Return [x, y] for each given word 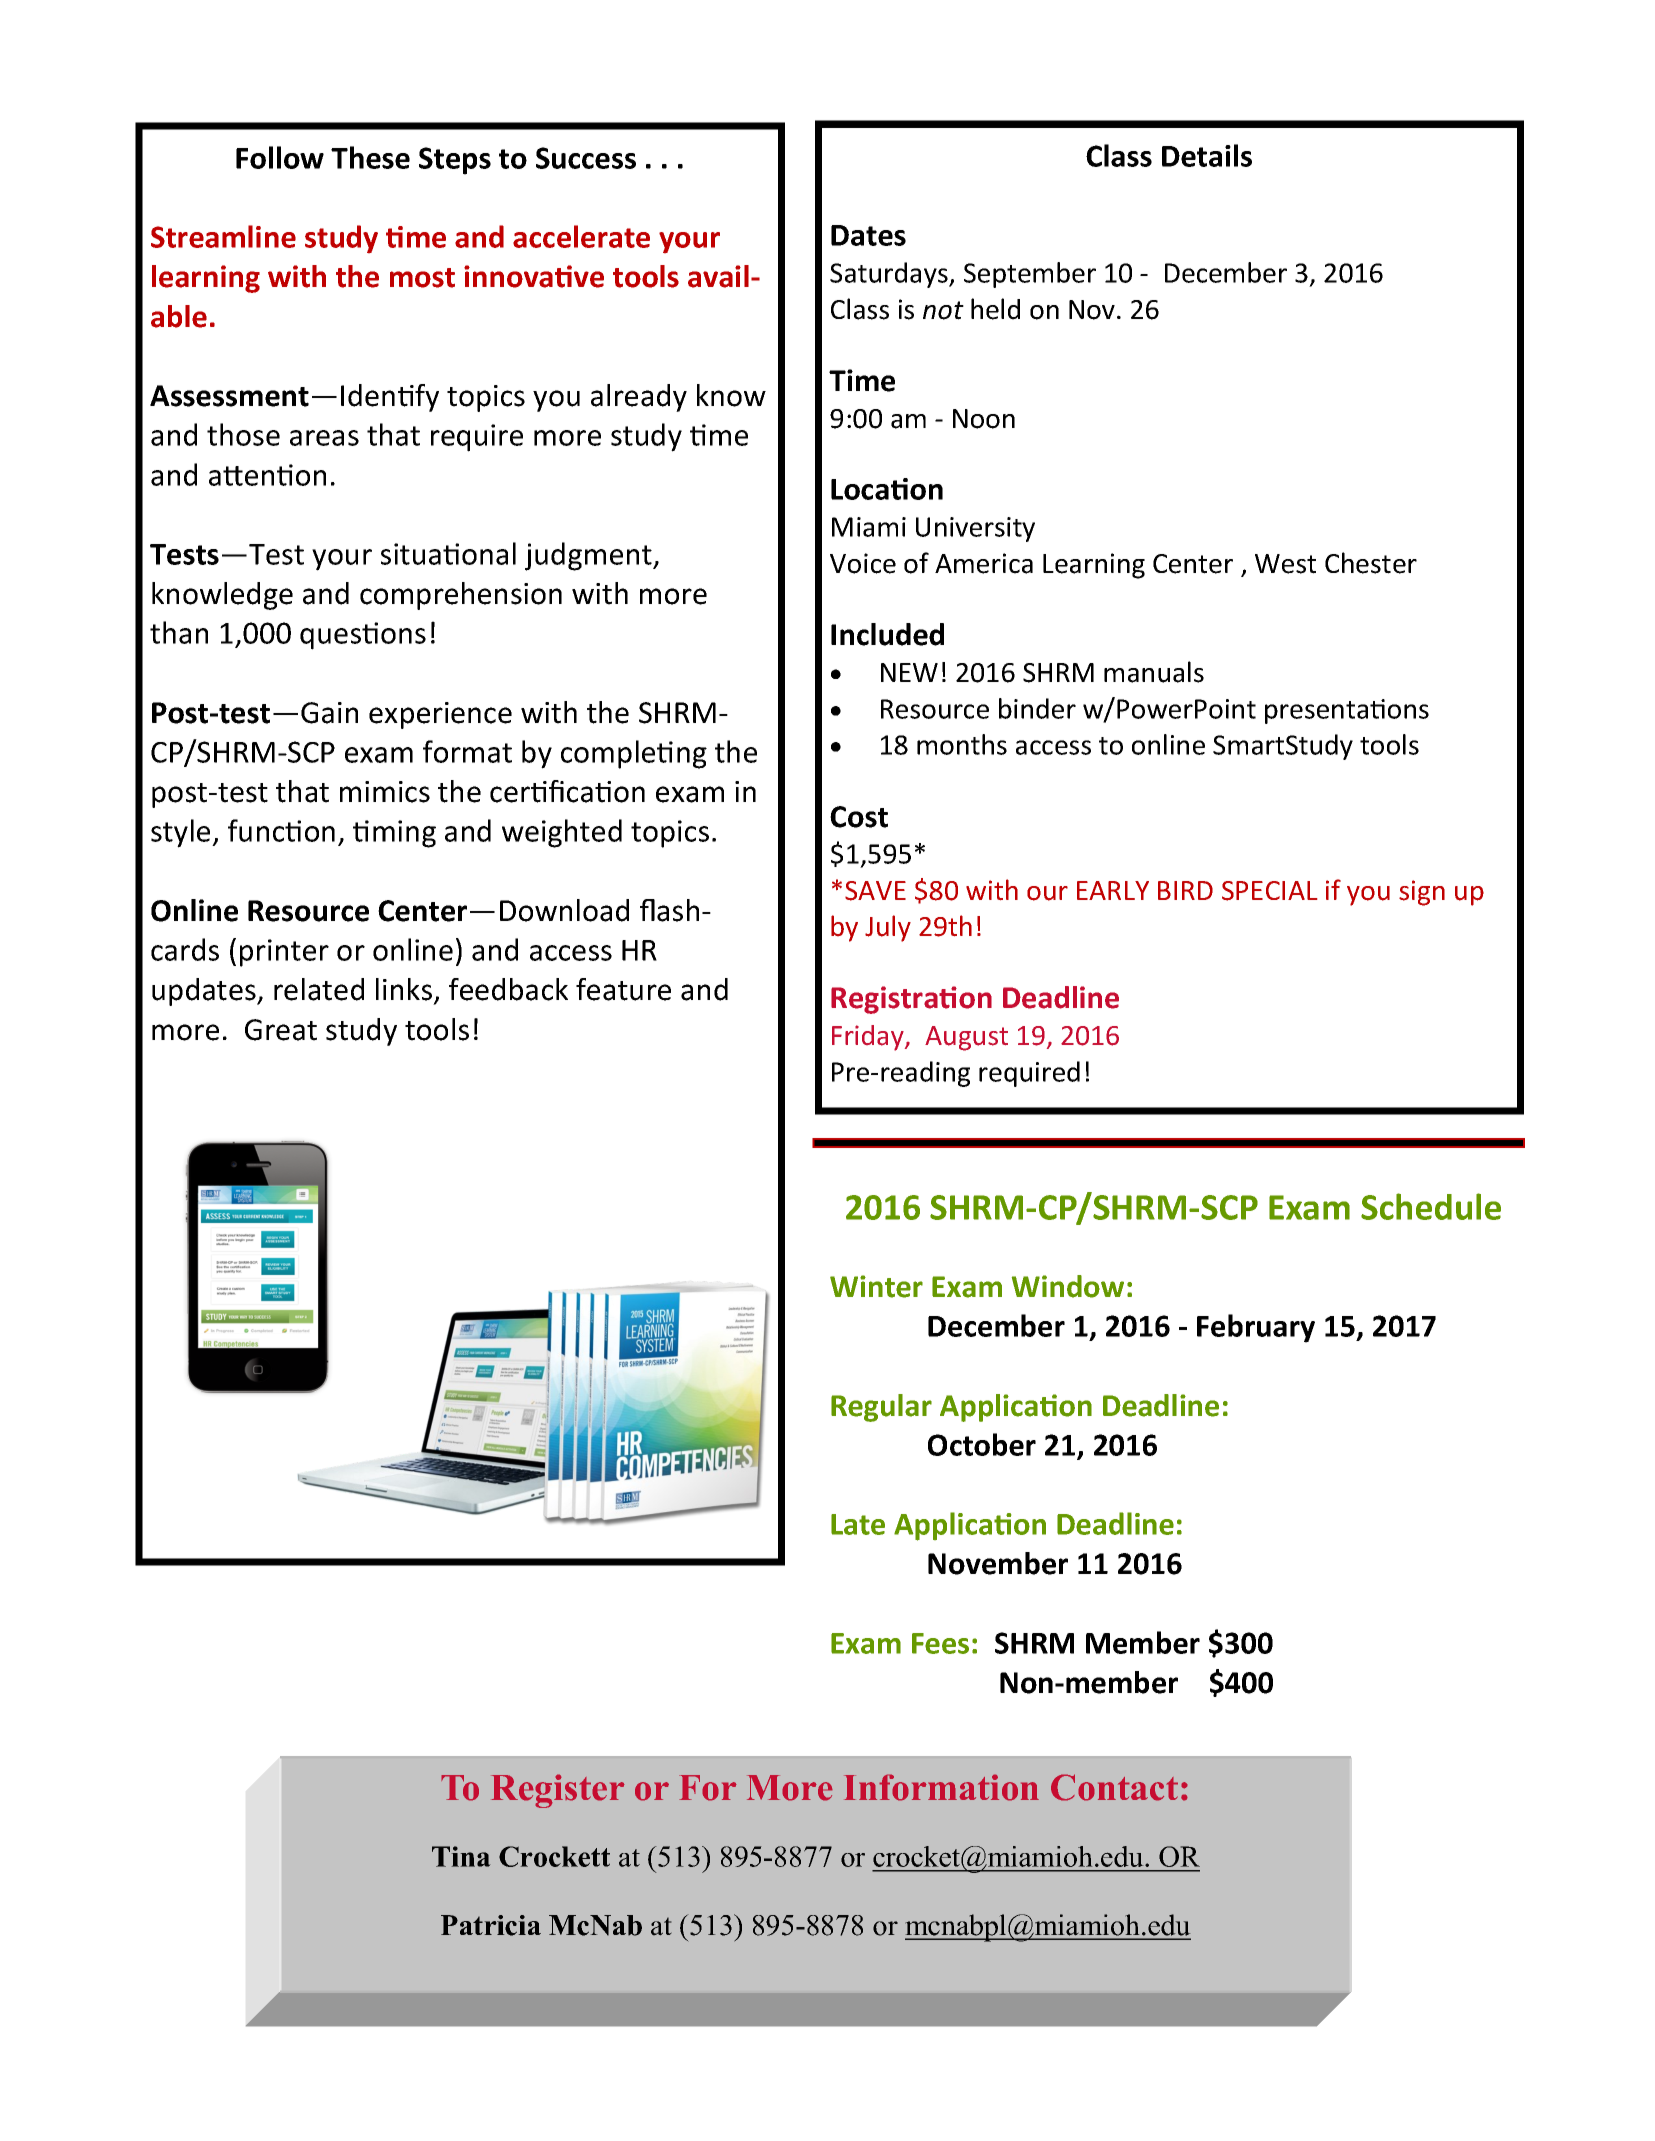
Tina [461, 1856]
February [1256, 1328]
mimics [385, 792]
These [370, 157]
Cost [859, 817]
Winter [876, 1286]
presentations [1347, 711]
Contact [1114, 1787]
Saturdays [890, 275]
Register [558, 1791]
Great [281, 1030]
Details [1207, 155]
